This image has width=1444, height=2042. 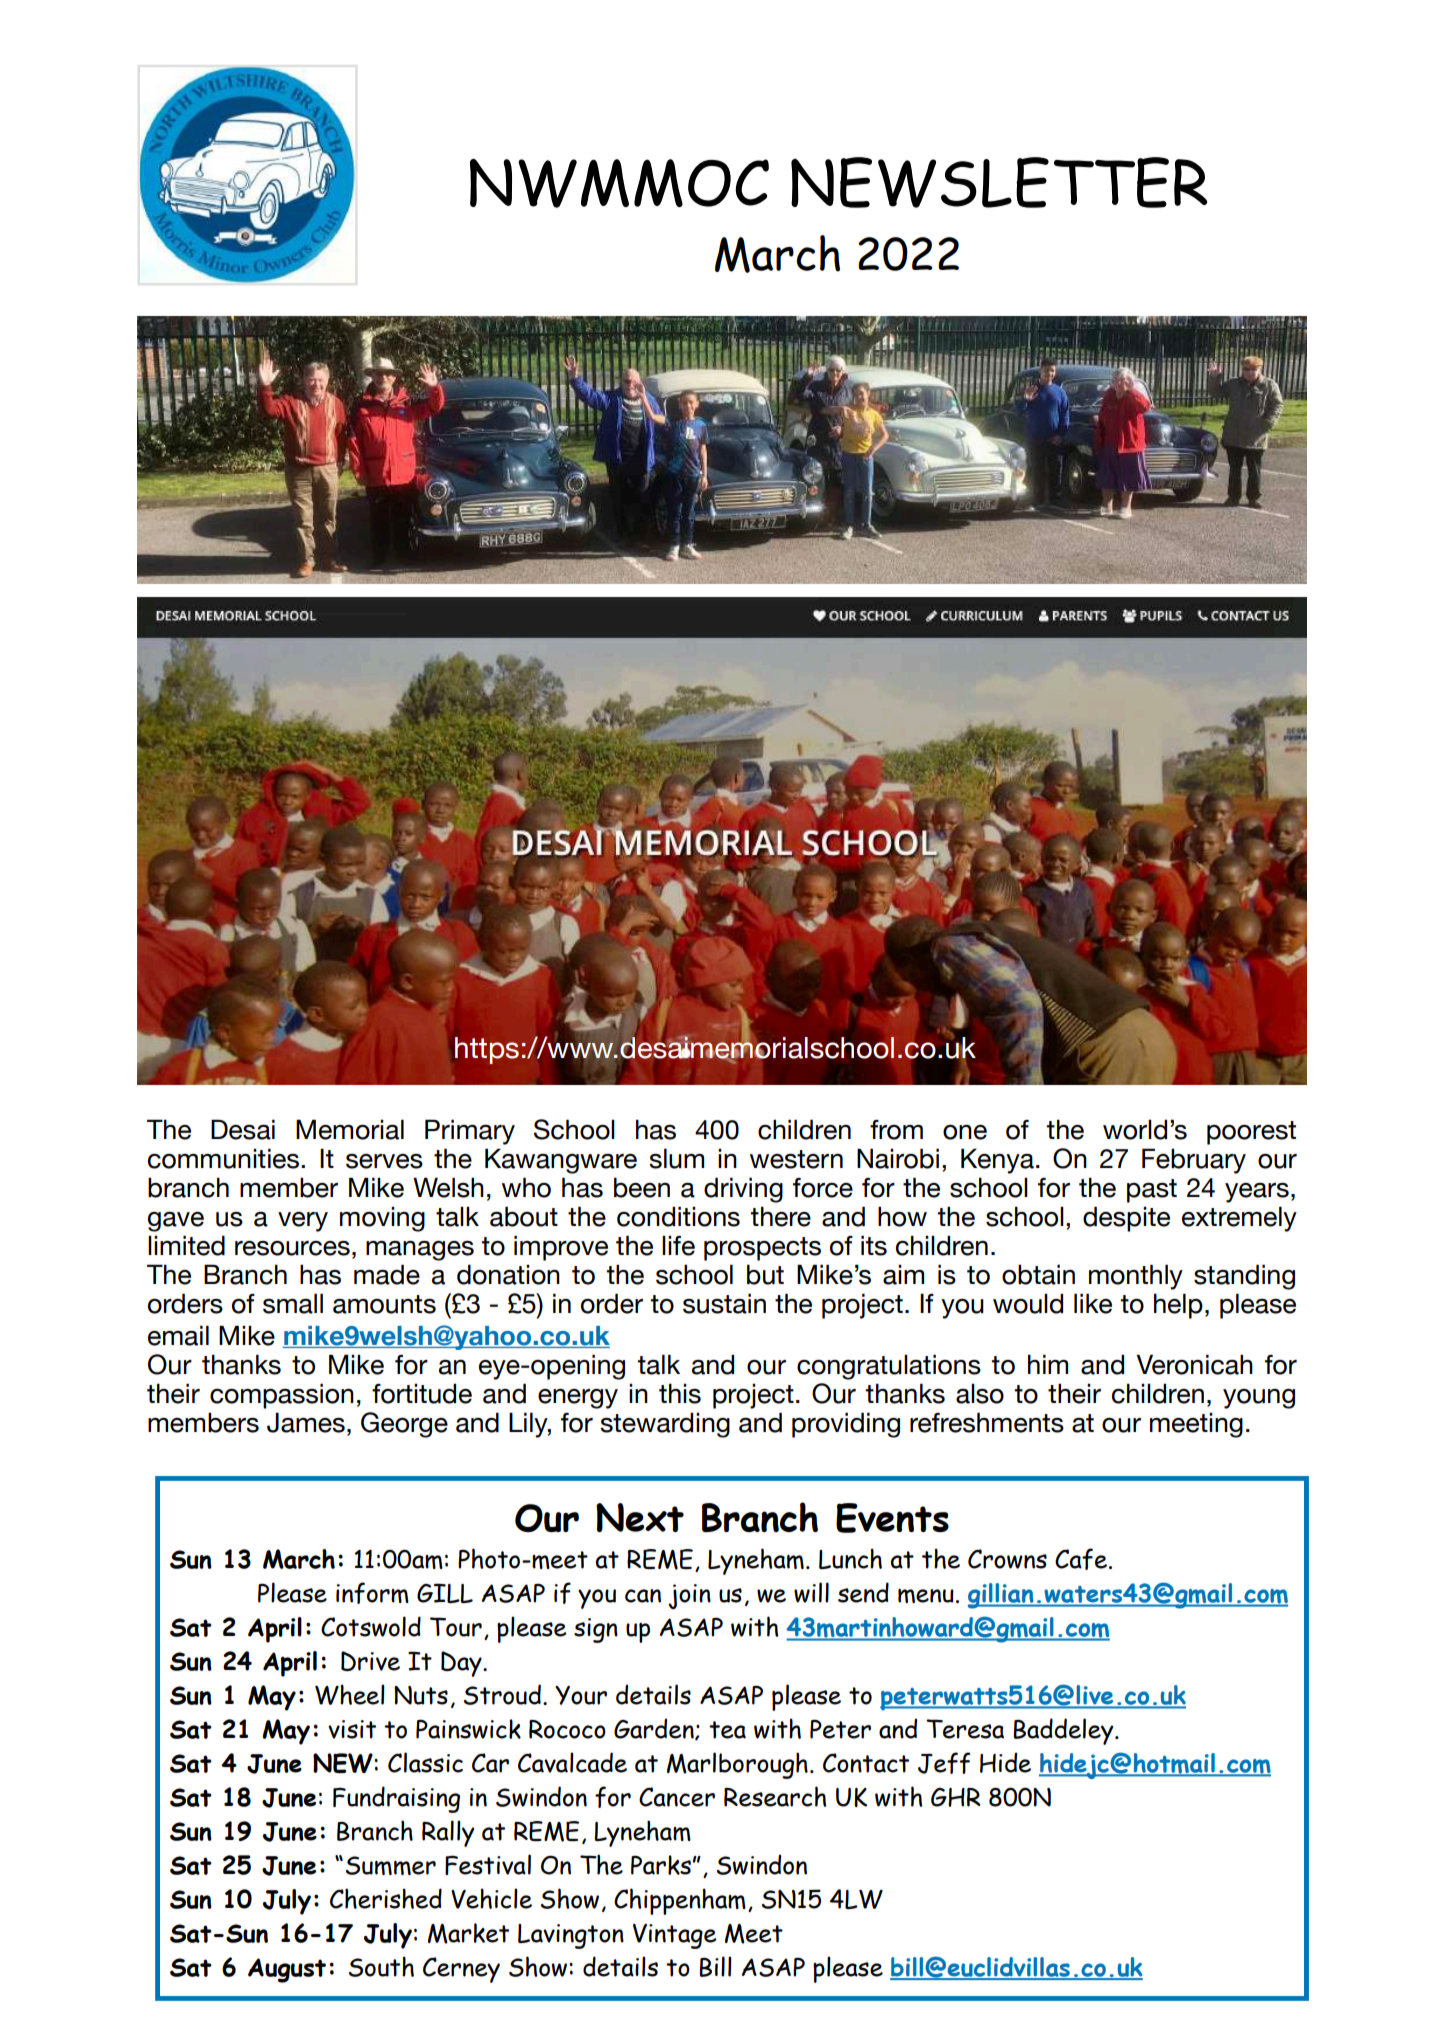 What do you see at coordinates (287, 1970) in the image?
I see `August` at bounding box center [287, 1970].
